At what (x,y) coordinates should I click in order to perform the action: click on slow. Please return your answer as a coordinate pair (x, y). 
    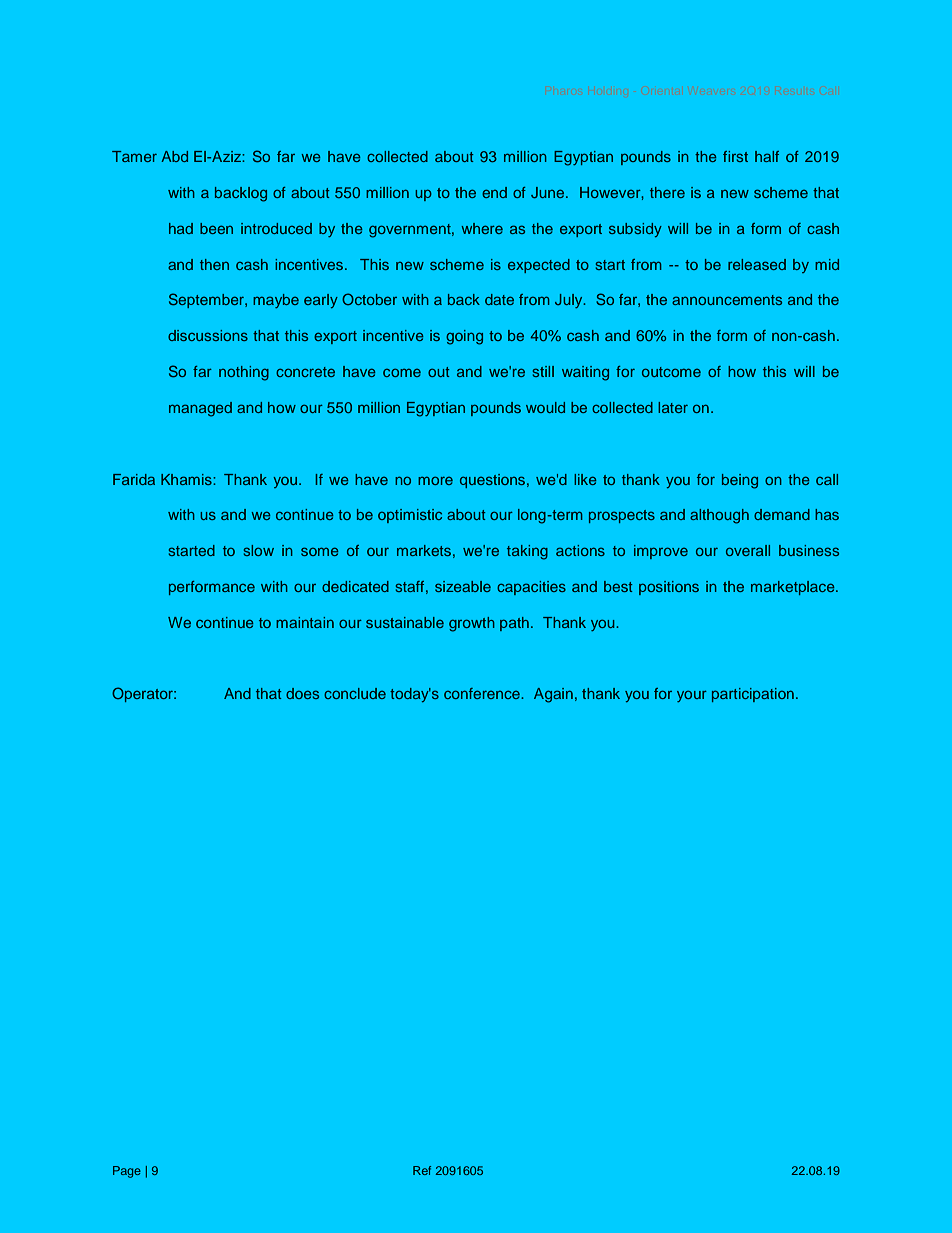
    Looking at the image, I should click on (259, 550).
